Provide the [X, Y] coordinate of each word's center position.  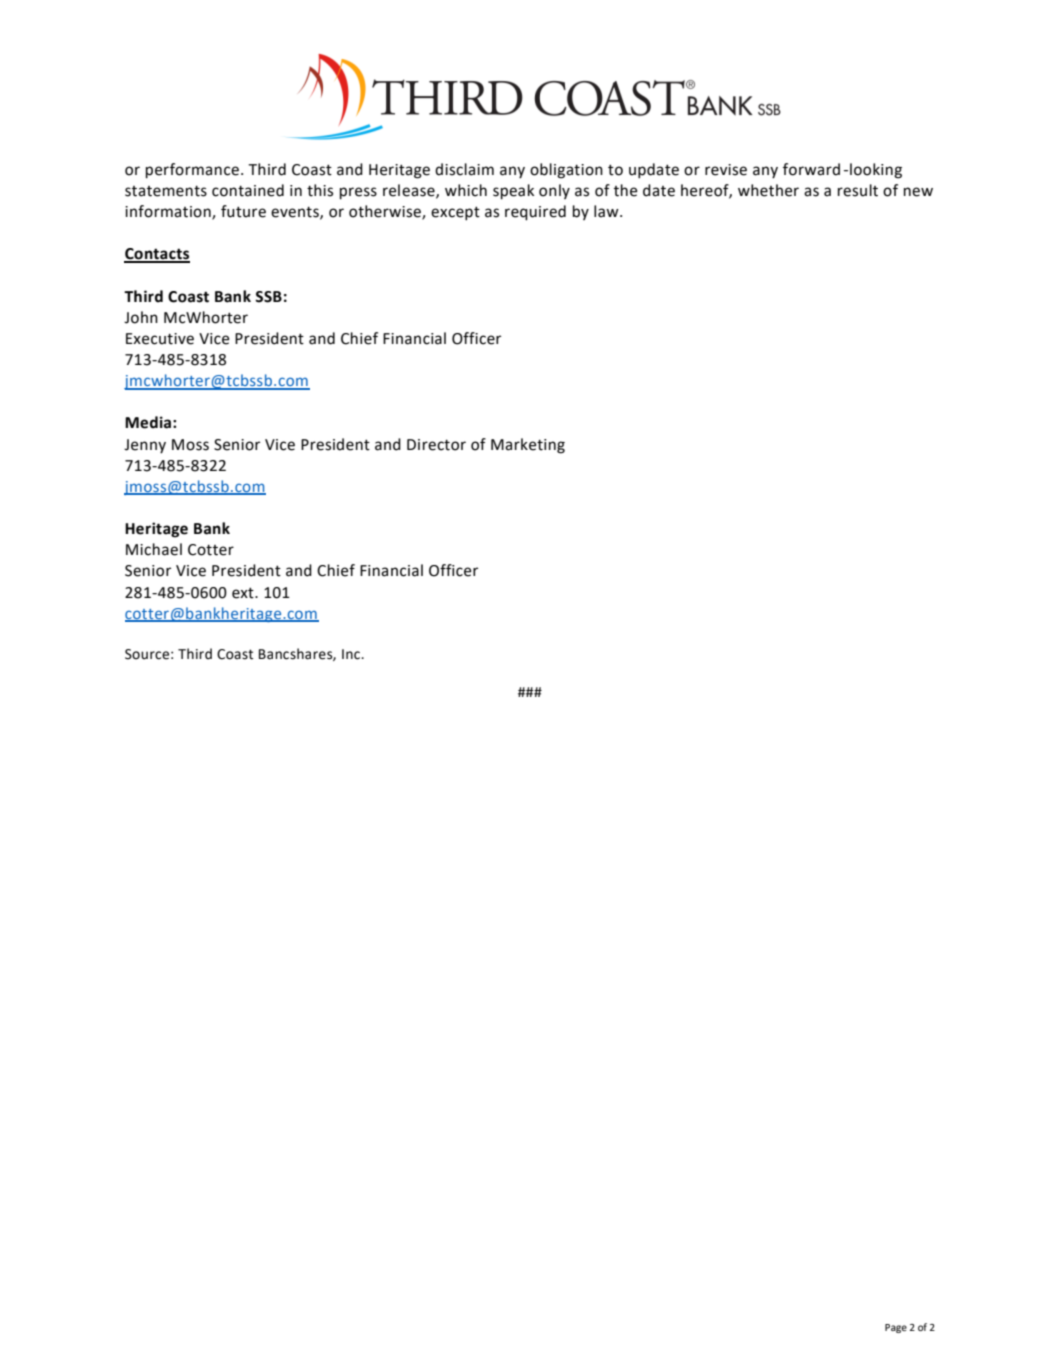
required [535, 213]
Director [436, 445]
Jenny [145, 446]
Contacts [157, 255]
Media [148, 422]
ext [244, 593]
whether [768, 190]
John [141, 317]
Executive [160, 339]
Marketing [528, 446]
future [243, 211]
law [607, 211]
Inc [352, 654]
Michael [154, 549]
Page [896, 1328]
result [858, 190]
